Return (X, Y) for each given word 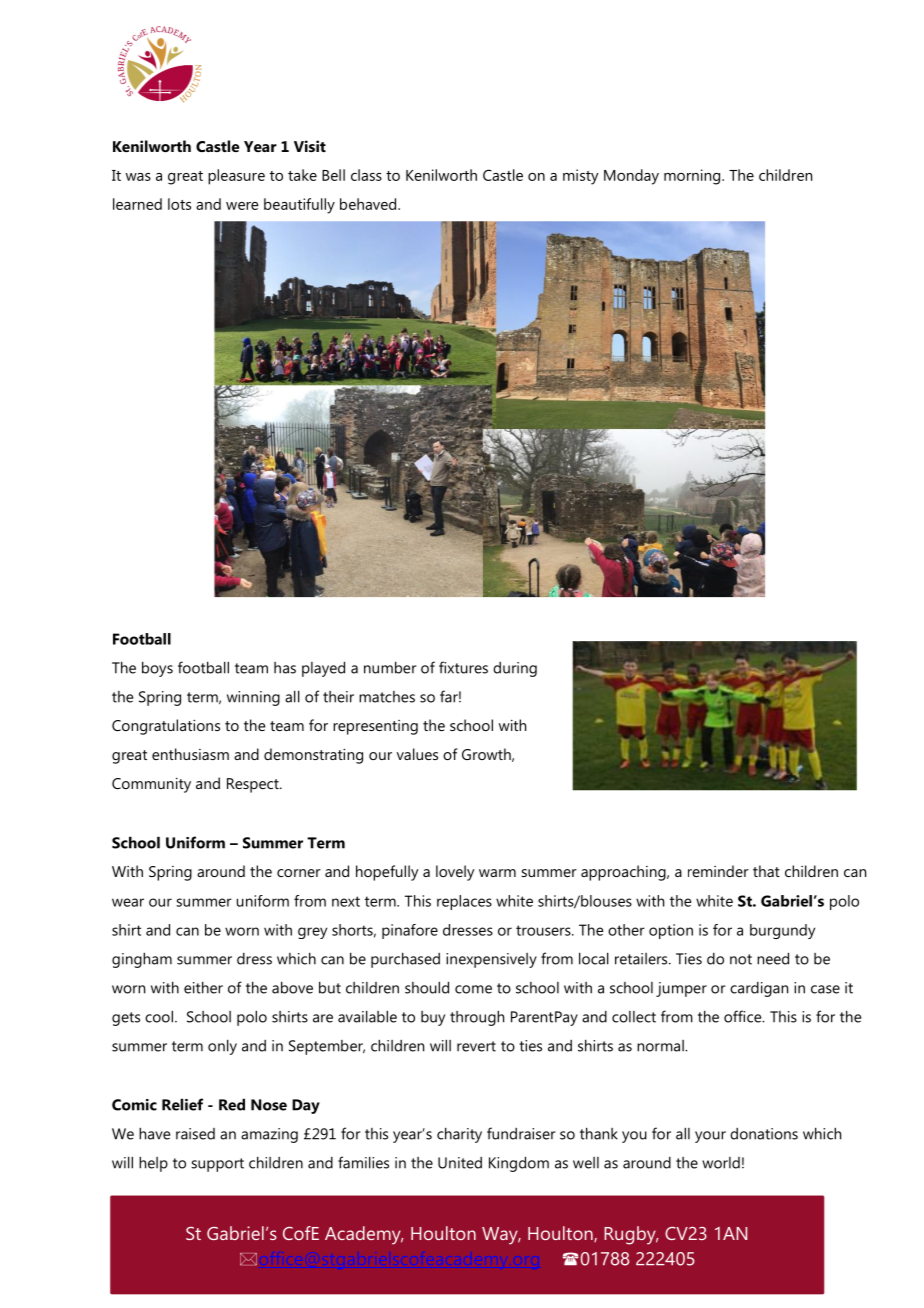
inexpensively (491, 960)
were (242, 206)
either (203, 987)
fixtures (463, 667)
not (741, 959)
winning (253, 698)
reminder (718, 871)
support (217, 1165)
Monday (631, 177)
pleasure (236, 177)
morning (693, 177)
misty (581, 177)
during (515, 669)
